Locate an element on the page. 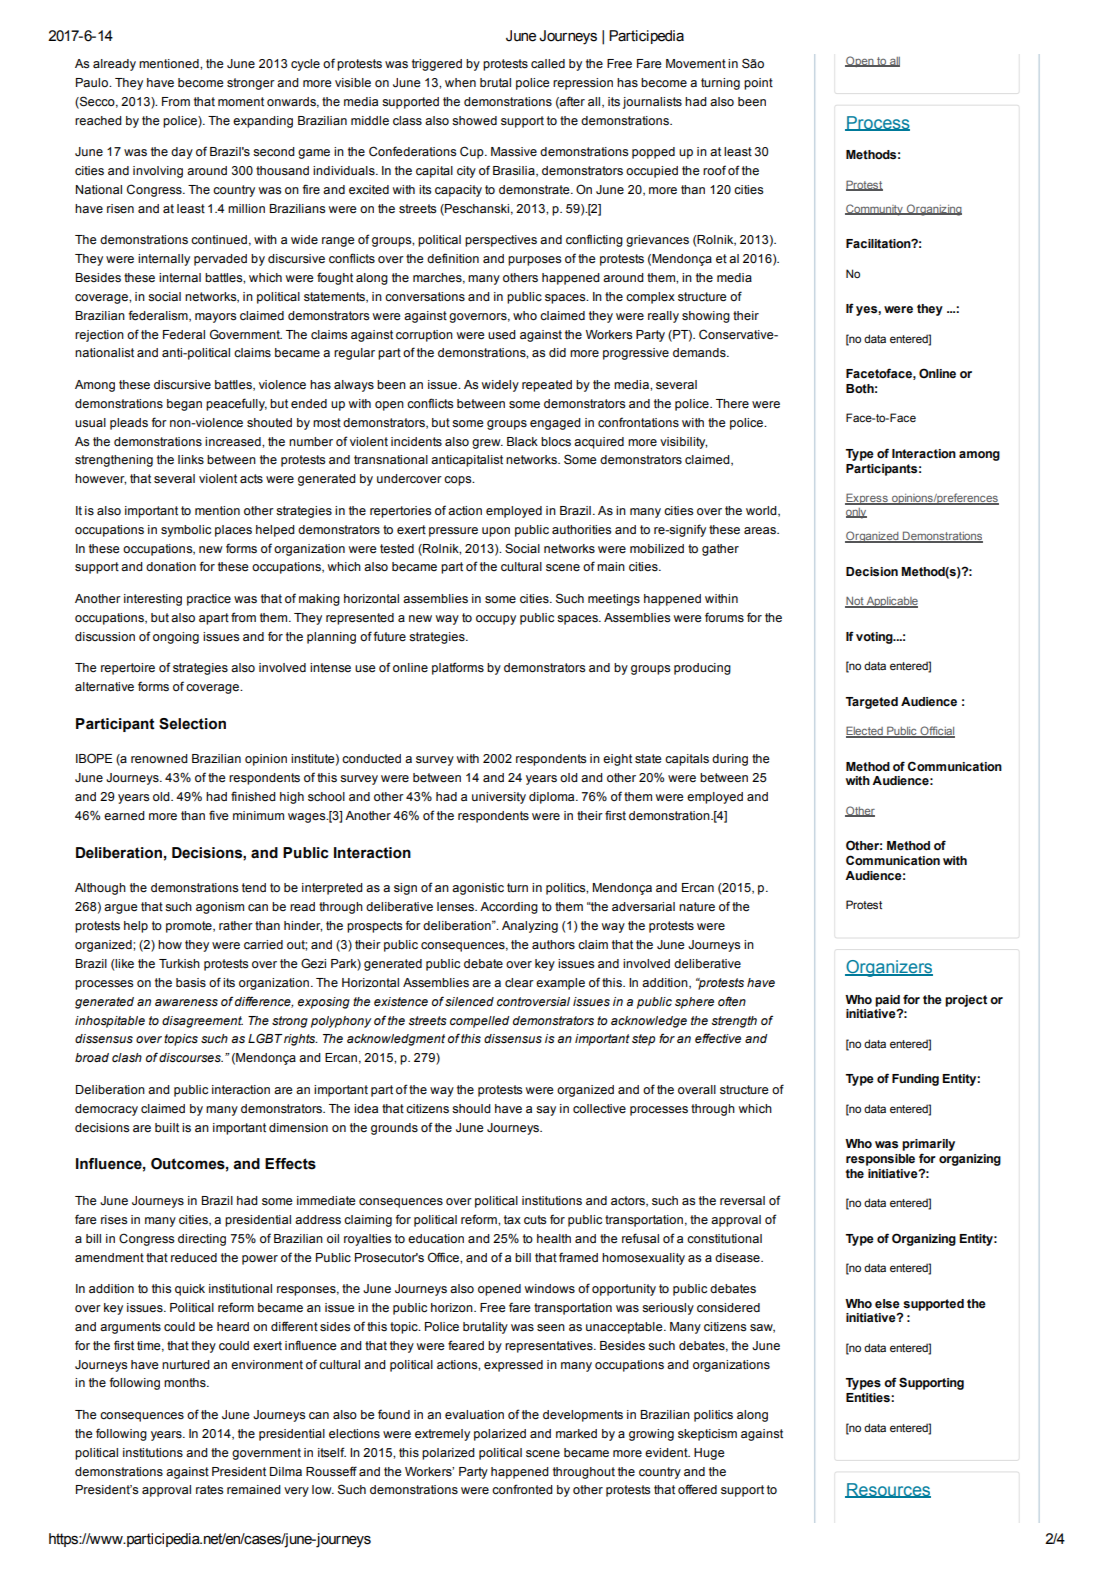 The height and width of the image is (1576, 1113). Resources is located at coordinates (888, 1490).
